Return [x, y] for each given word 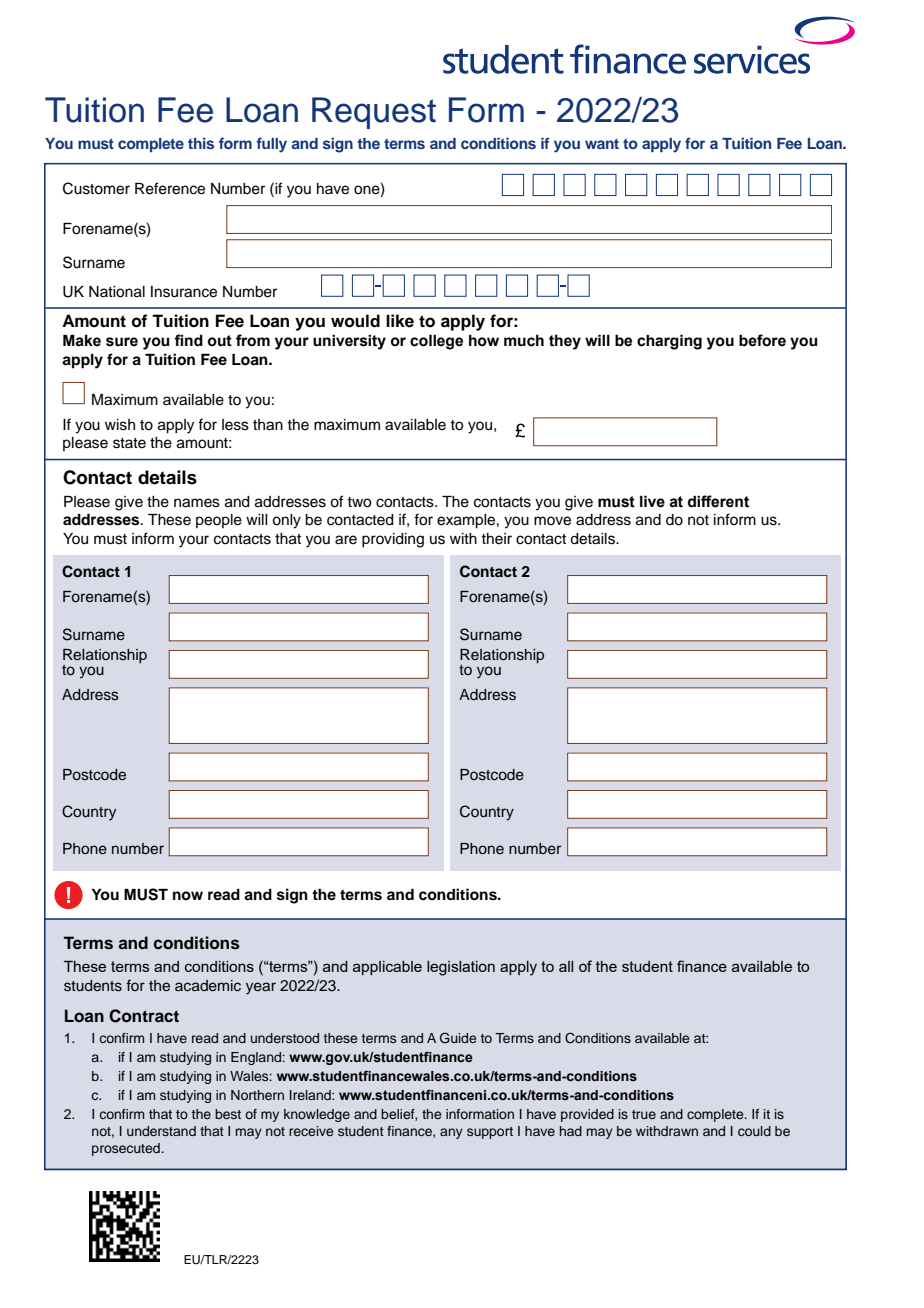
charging [669, 342]
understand [161, 1131]
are [346, 540]
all [566, 966]
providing [393, 540]
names [197, 503]
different [718, 501]
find [188, 340]
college [436, 342]
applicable [387, 968]
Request [374, 113]
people [219, 521]
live [652, 501]
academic [208, 986]
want [602, 144]
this [201, 143]
